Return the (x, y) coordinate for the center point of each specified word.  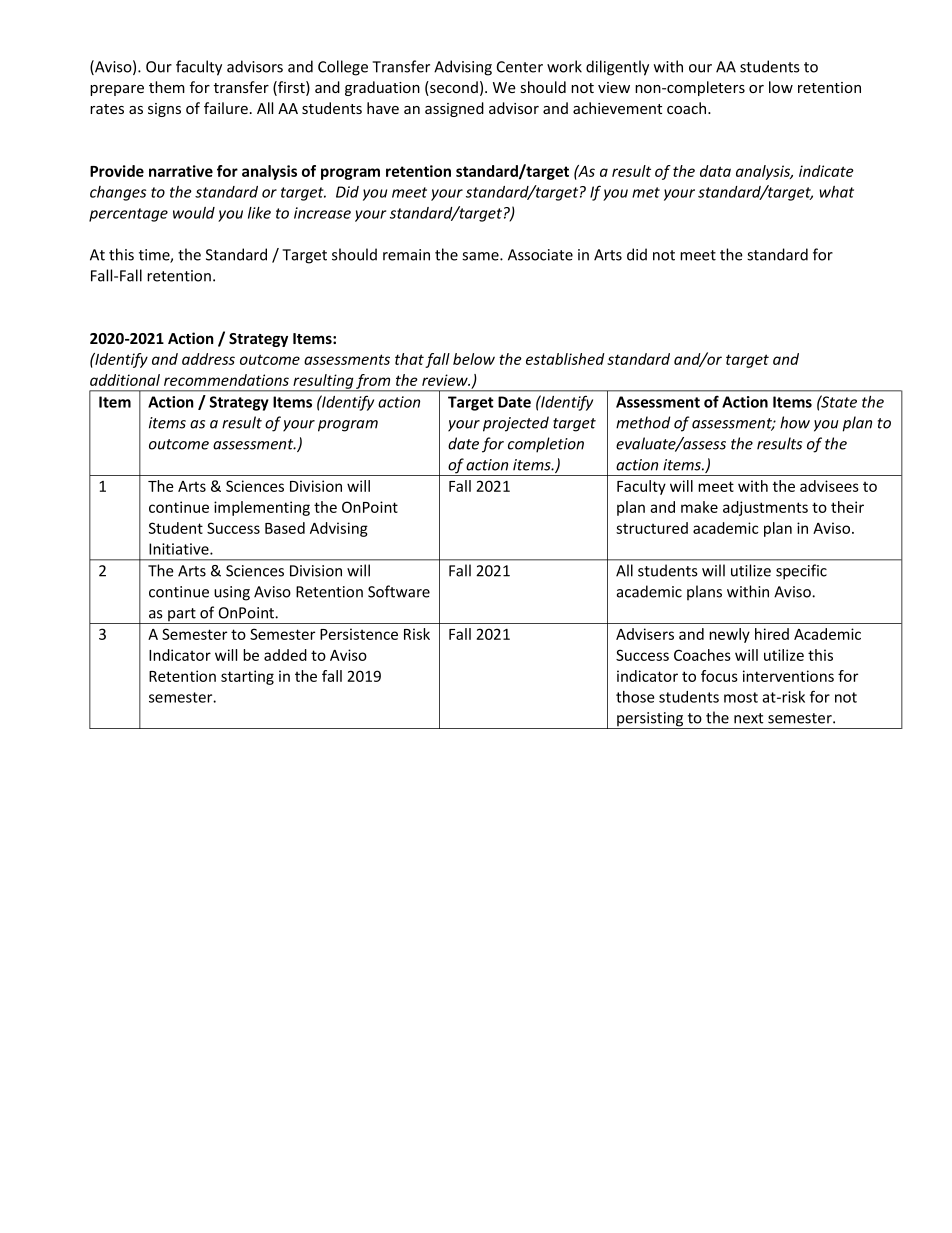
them (167, 87)
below (474, 359)
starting (247, 677)
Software (399, 591)
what (836, 192)
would (194, 213)
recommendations (226, 380)
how (795, 422)
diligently (617, 68)
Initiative (180, 549)
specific (801, 572)
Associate (540, 255)
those (635, 697)
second (453, 88)
